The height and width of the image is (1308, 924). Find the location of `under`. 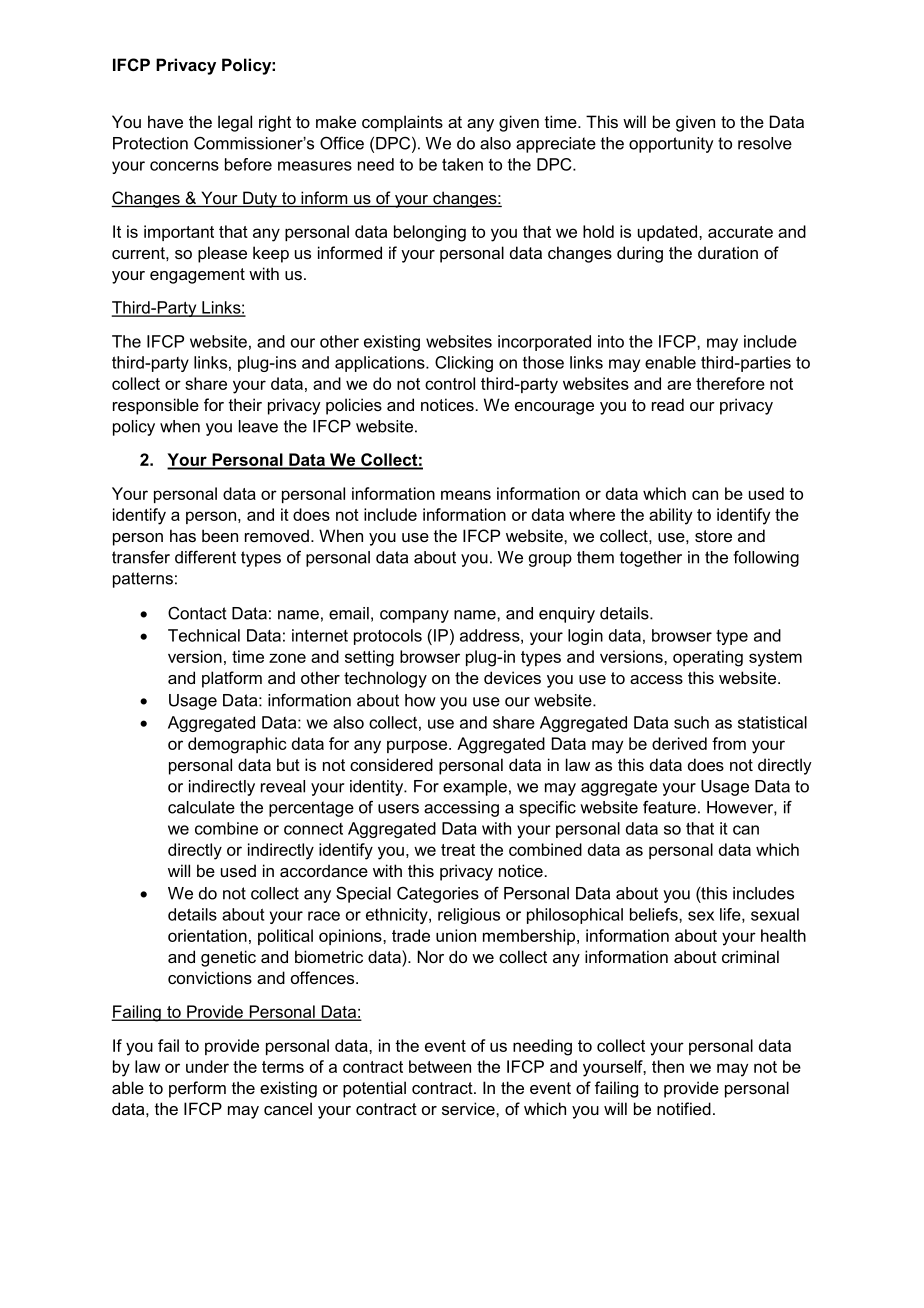

under is located at coordinates (207, 1066).
